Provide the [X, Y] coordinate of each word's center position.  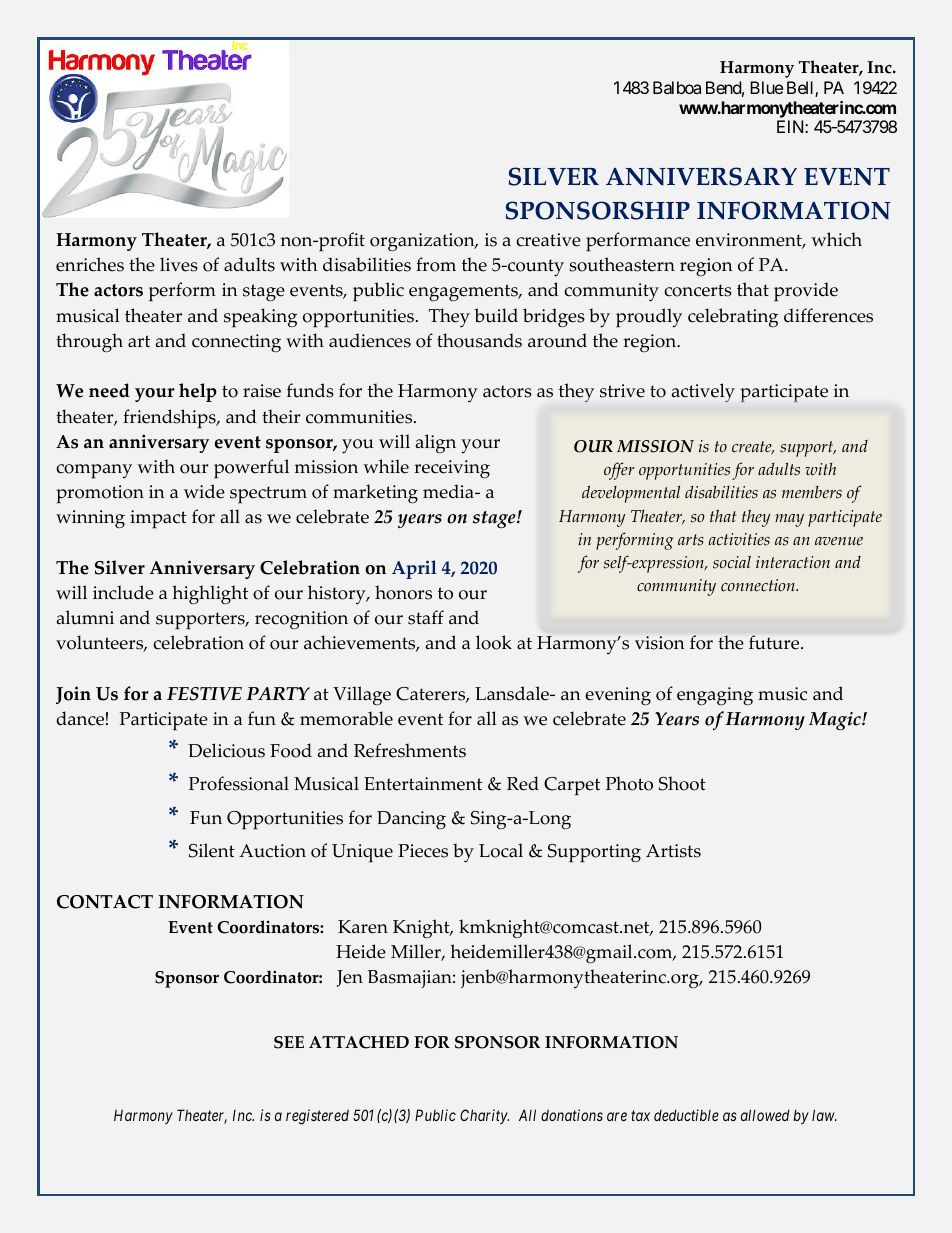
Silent [212, 850]
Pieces [423, 851]
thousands [479, 340]
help [198, 392]
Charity [484, 1116]
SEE [289, 1042]
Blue [766, 87]
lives [179, 264]
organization [423, 242]
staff [426, 617]
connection [759, 585]
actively [703, 392]
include [123, 592]
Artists [673, 851]
